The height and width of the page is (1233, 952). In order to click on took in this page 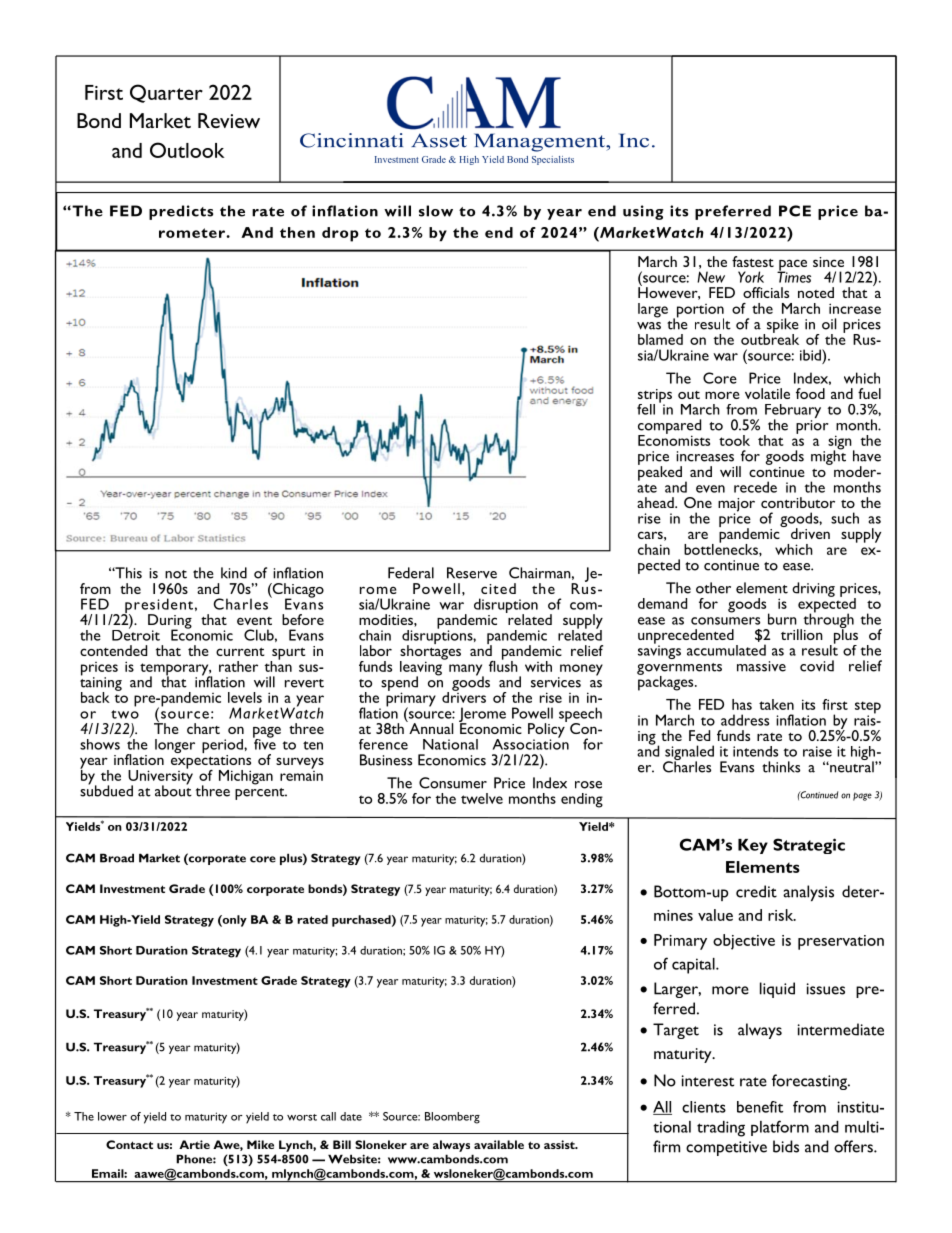, I will do `click(734, 440)`.
